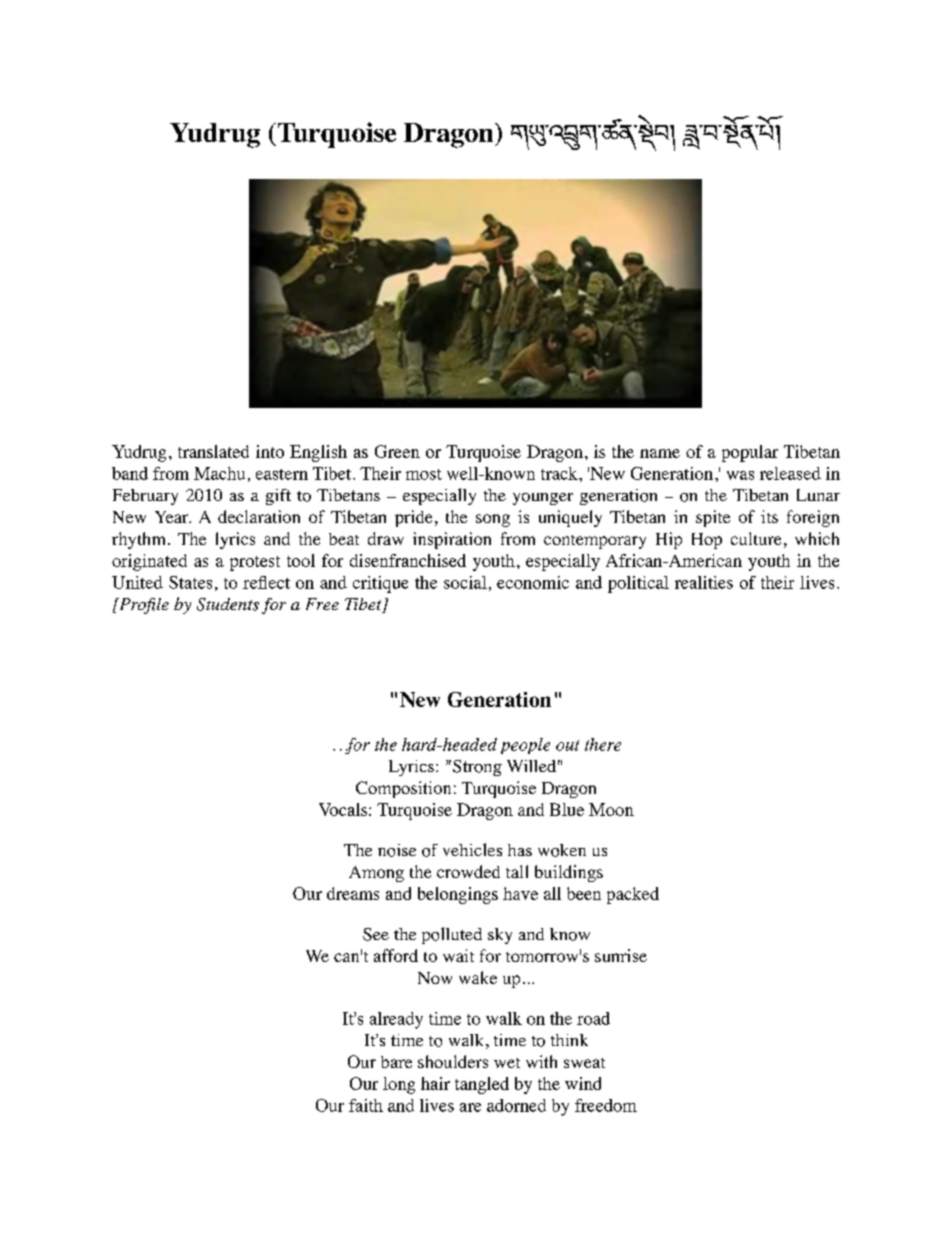 This screenshot has width=952, height=1233. What do you see at coordinates (366, 1105) in the screenshot?
I see `faith` at bounding box center [366, 1105].
